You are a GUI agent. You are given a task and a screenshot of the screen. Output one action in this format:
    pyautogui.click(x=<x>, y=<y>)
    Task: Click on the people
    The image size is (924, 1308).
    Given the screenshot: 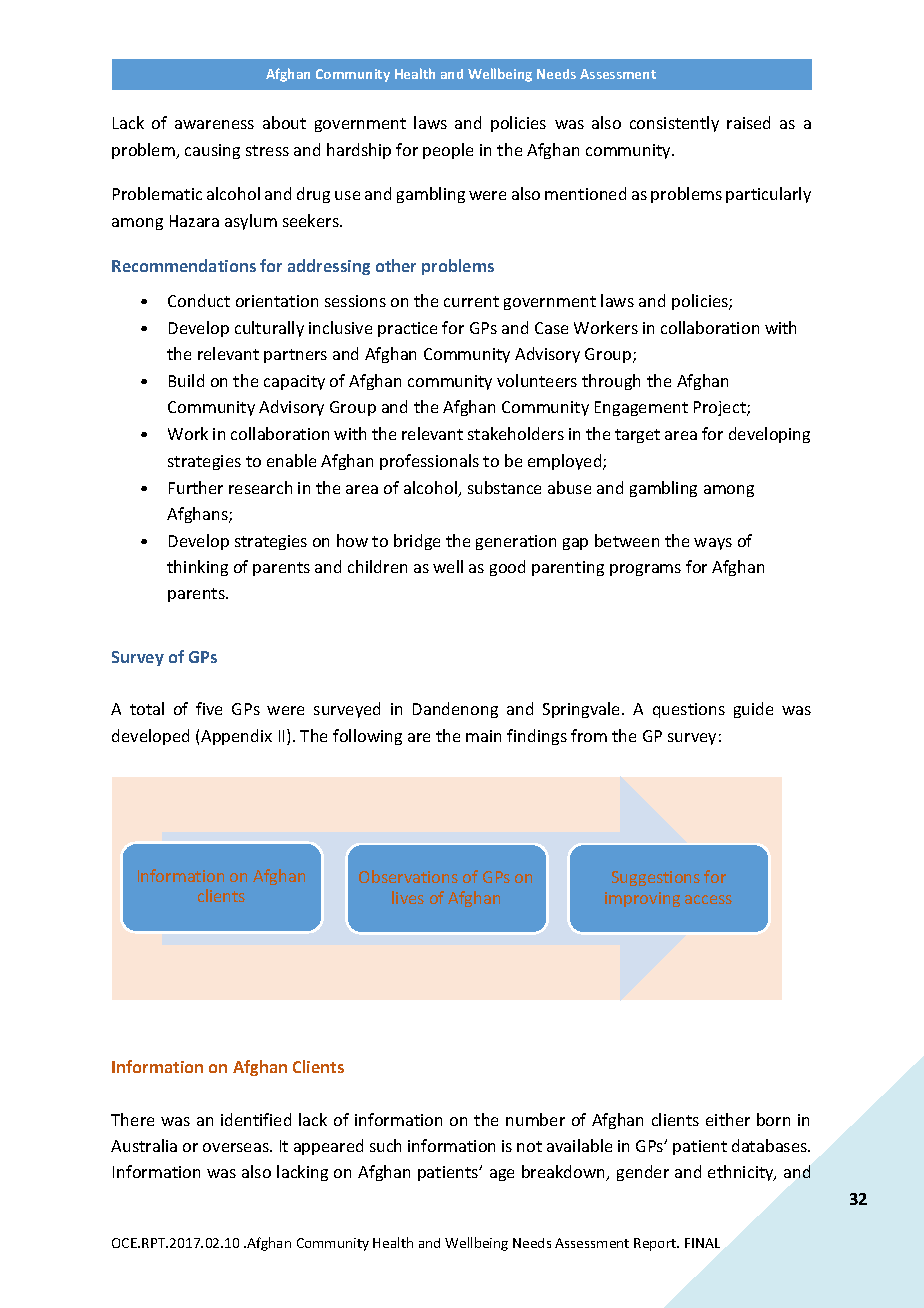 What is the action you would take?
    pyautogui.click(x=448, y=151)
